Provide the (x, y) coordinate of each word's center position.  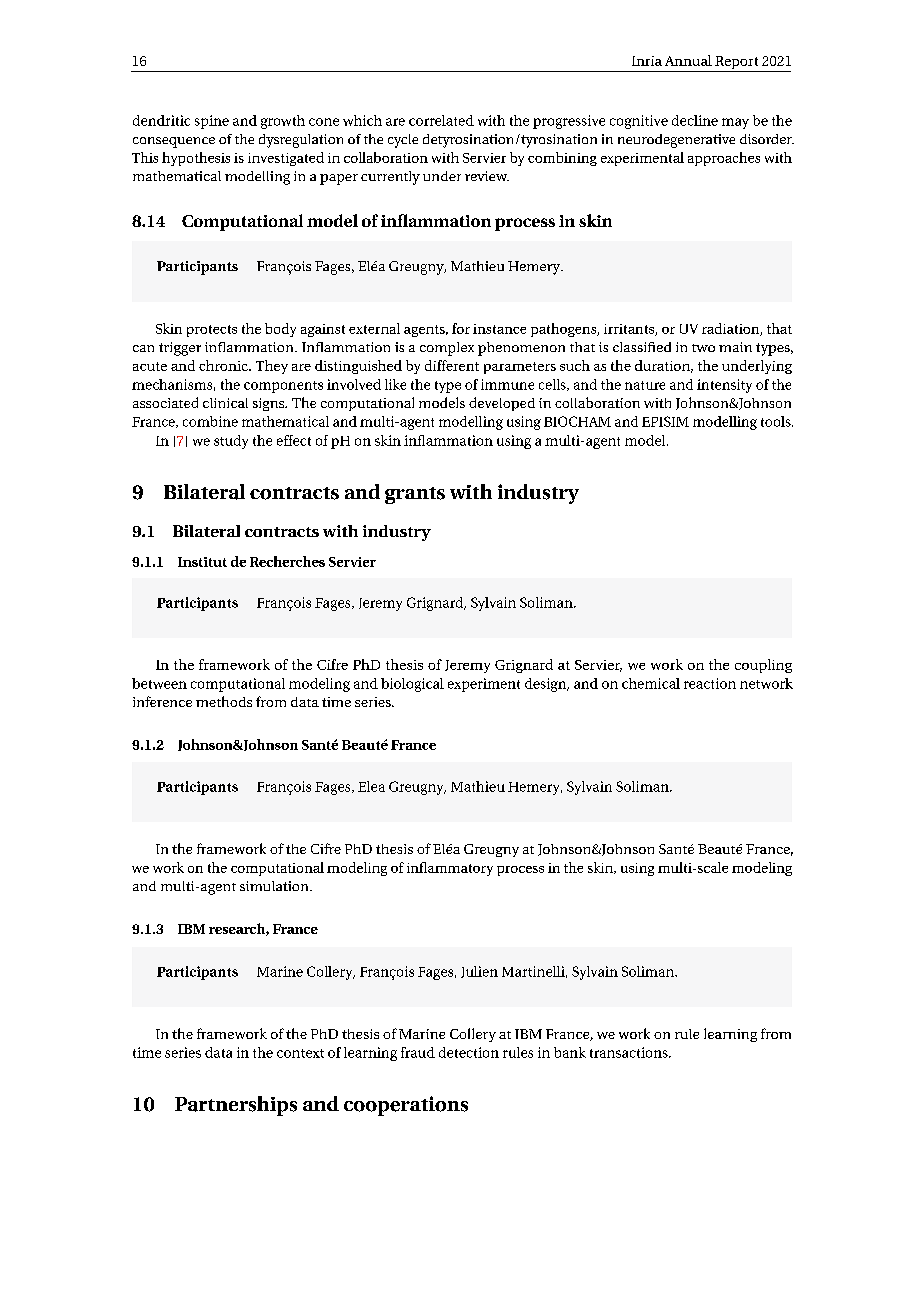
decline (695, 120)
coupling (763, 666)
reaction (710, 683)
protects (212, 331)
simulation (275, 886)
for (461, 328)
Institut (202, 562)
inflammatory (450, 869)
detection (469, 1052)
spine (212, 122)
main (735, 347)
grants (415, 495)
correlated (441, 120)
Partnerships (236, 1106)
